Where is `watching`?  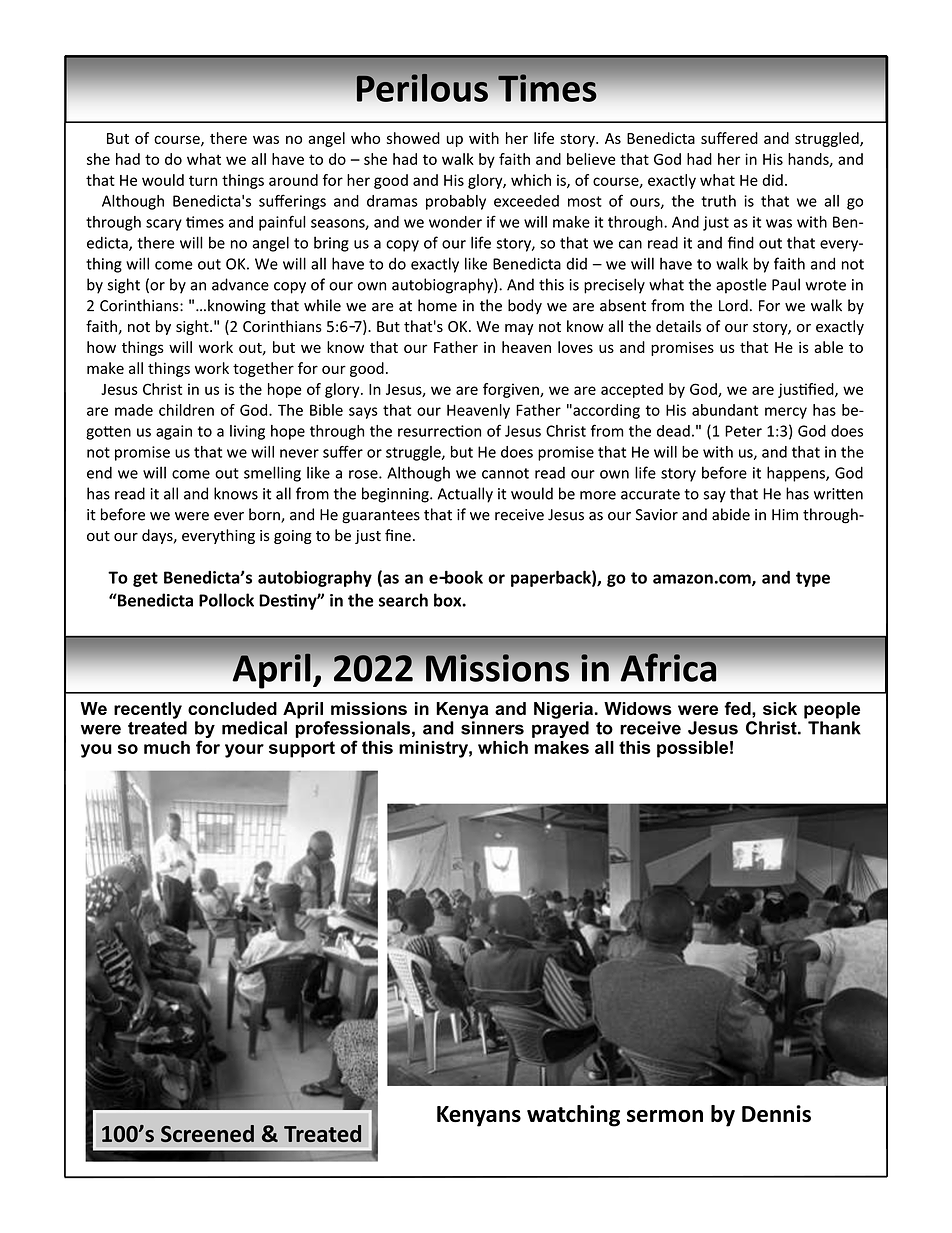
watching is located at coordinates (573, 1116).
